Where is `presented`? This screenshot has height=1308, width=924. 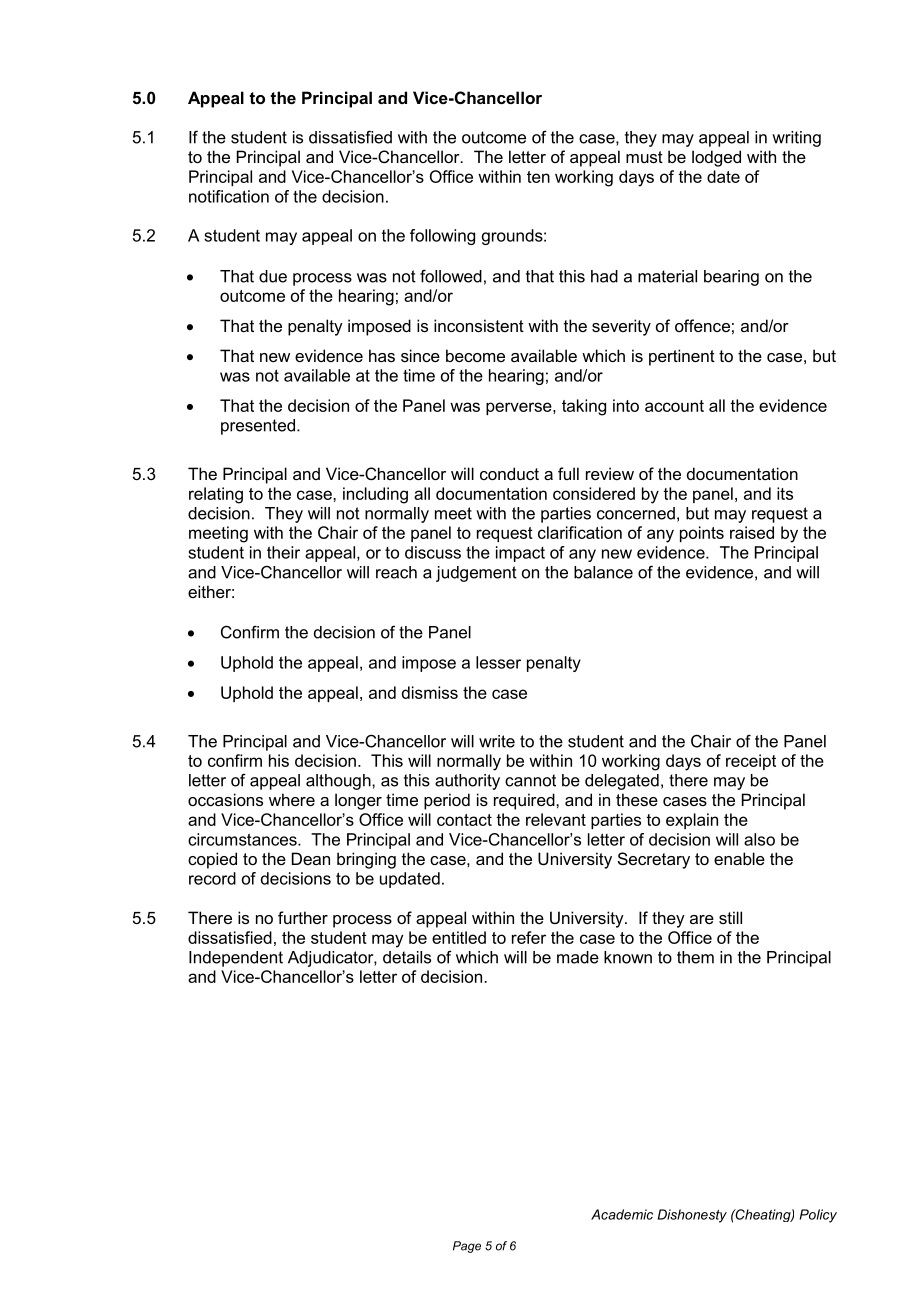
presented is located at coordinates (258, 427).
